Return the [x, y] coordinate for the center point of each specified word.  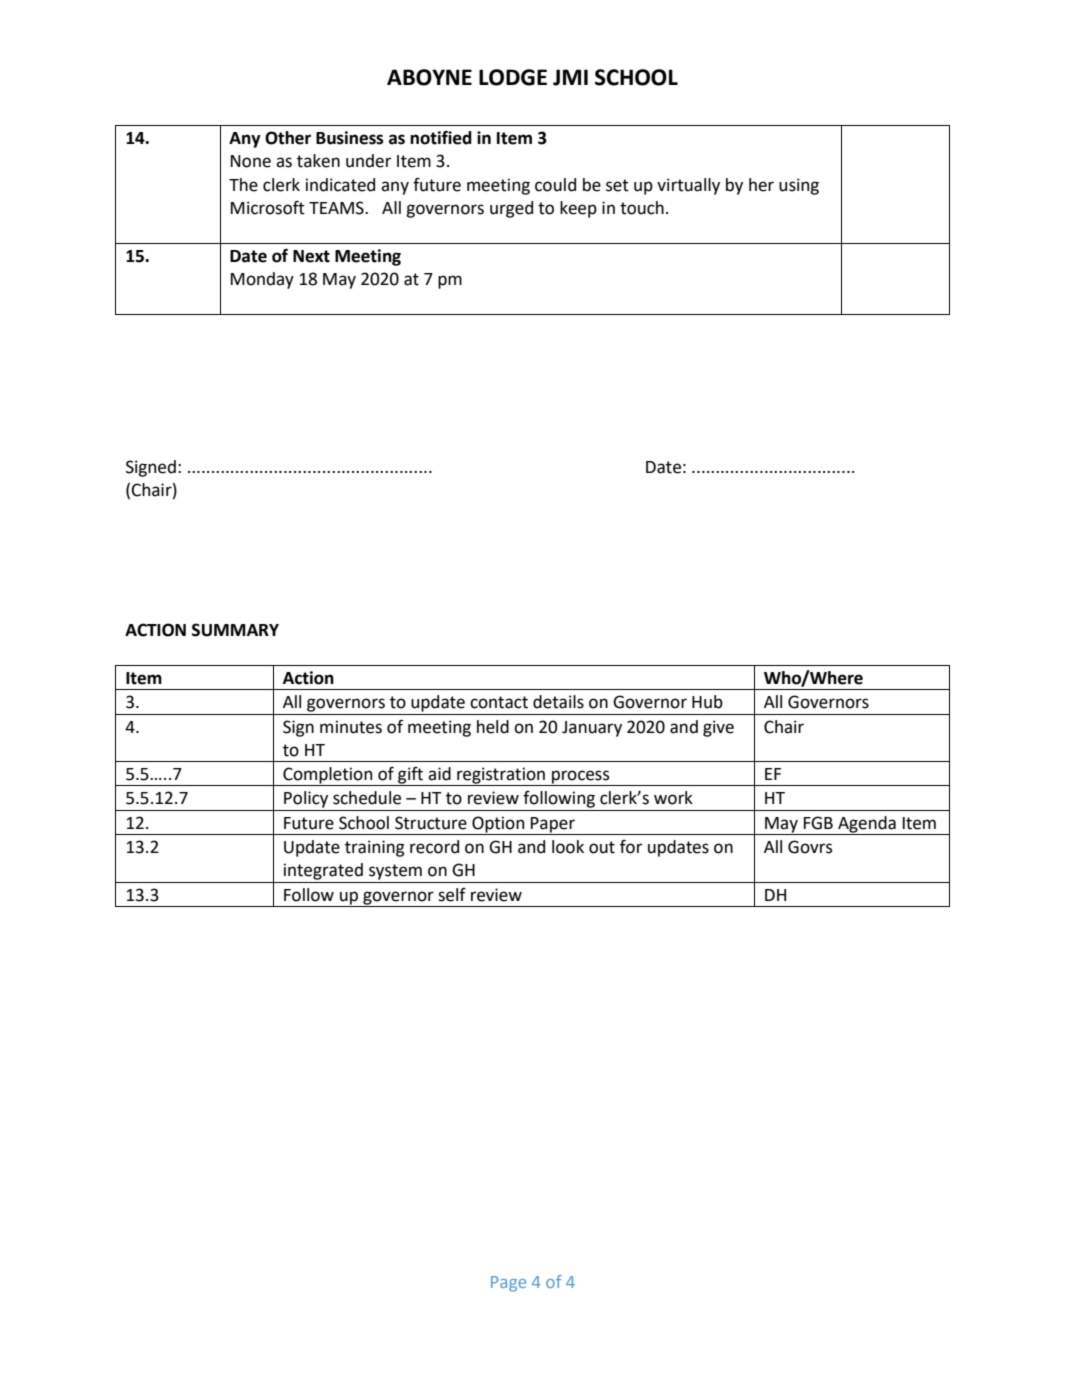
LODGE [513, 77]
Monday [262, 280]
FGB [818, 823]
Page [508, 1284]
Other [288, 138]
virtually [688, 186]
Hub [707, 702]
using [799, 186]
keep [578, 209]
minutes [351, 727]
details [558, 702]
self [452, 895]
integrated [323, 871]
